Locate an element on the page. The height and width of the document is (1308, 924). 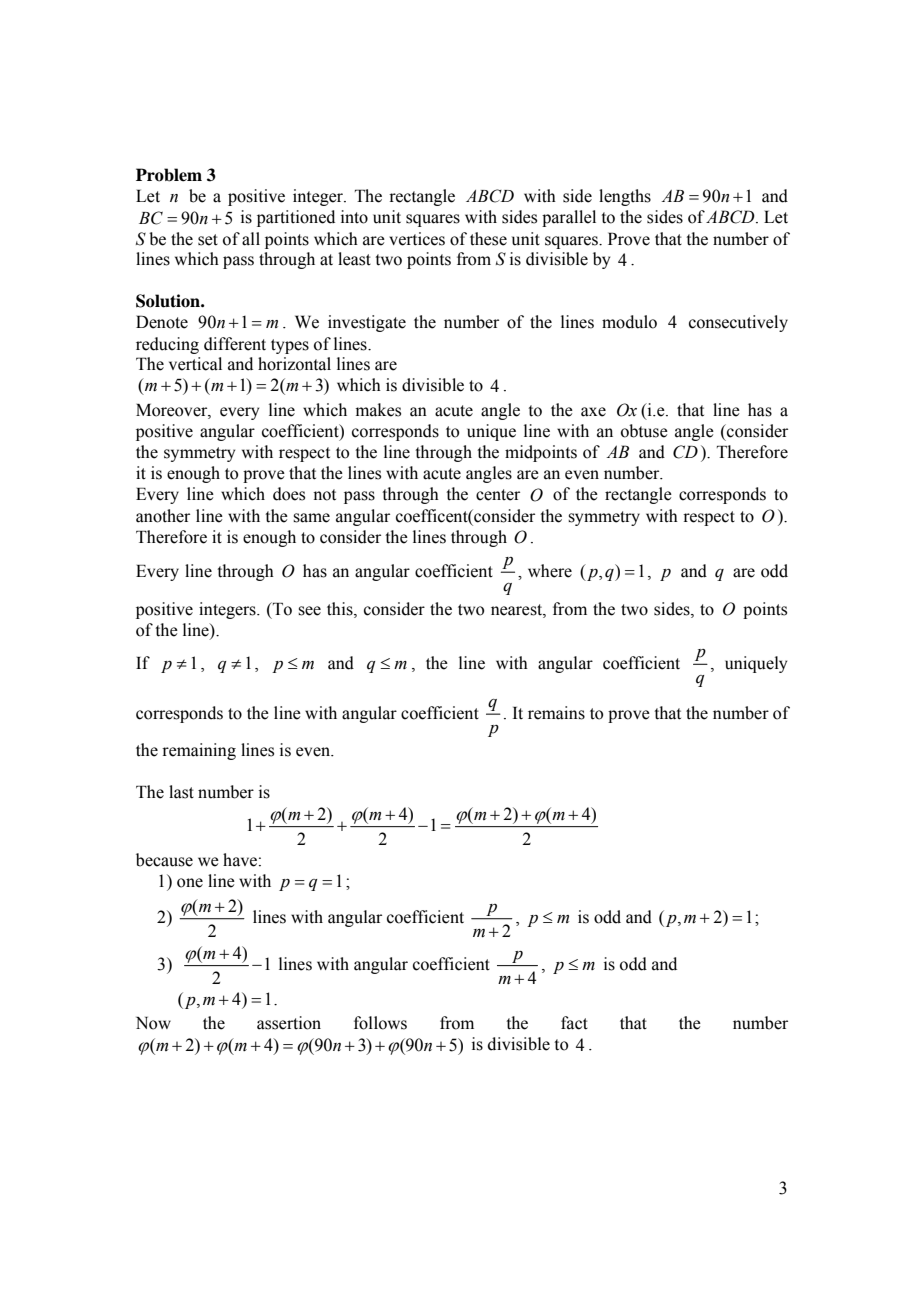
last is located at coordinates (181, 792).
